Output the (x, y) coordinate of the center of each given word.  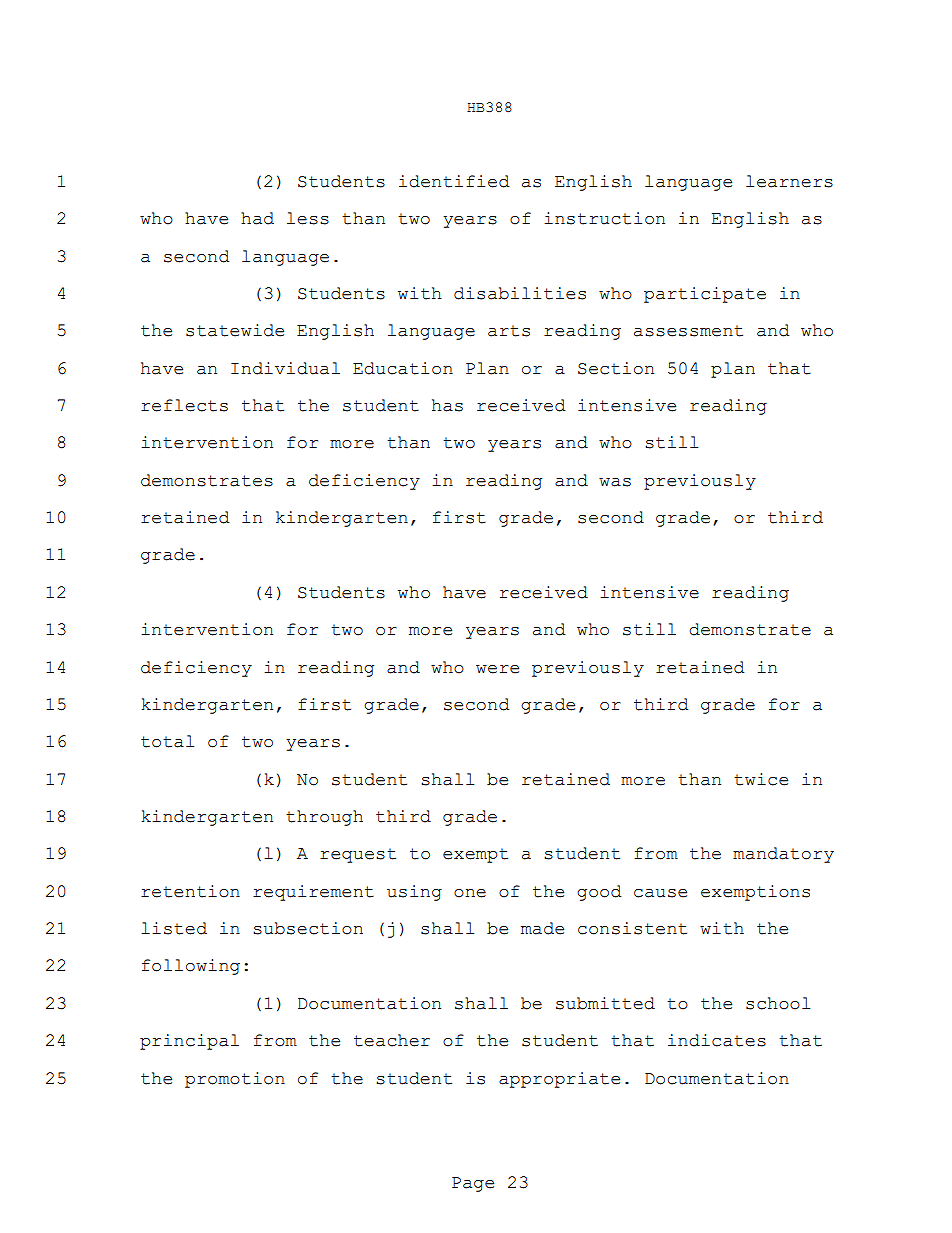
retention (190, 891)
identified (454, 181)
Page (473, 1184)
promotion (235, 1080)
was (615, 482)
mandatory (783, 855)
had (257, 218)
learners (789, 181)
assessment (688, 331)
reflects (184, 405)
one (470, 893)
